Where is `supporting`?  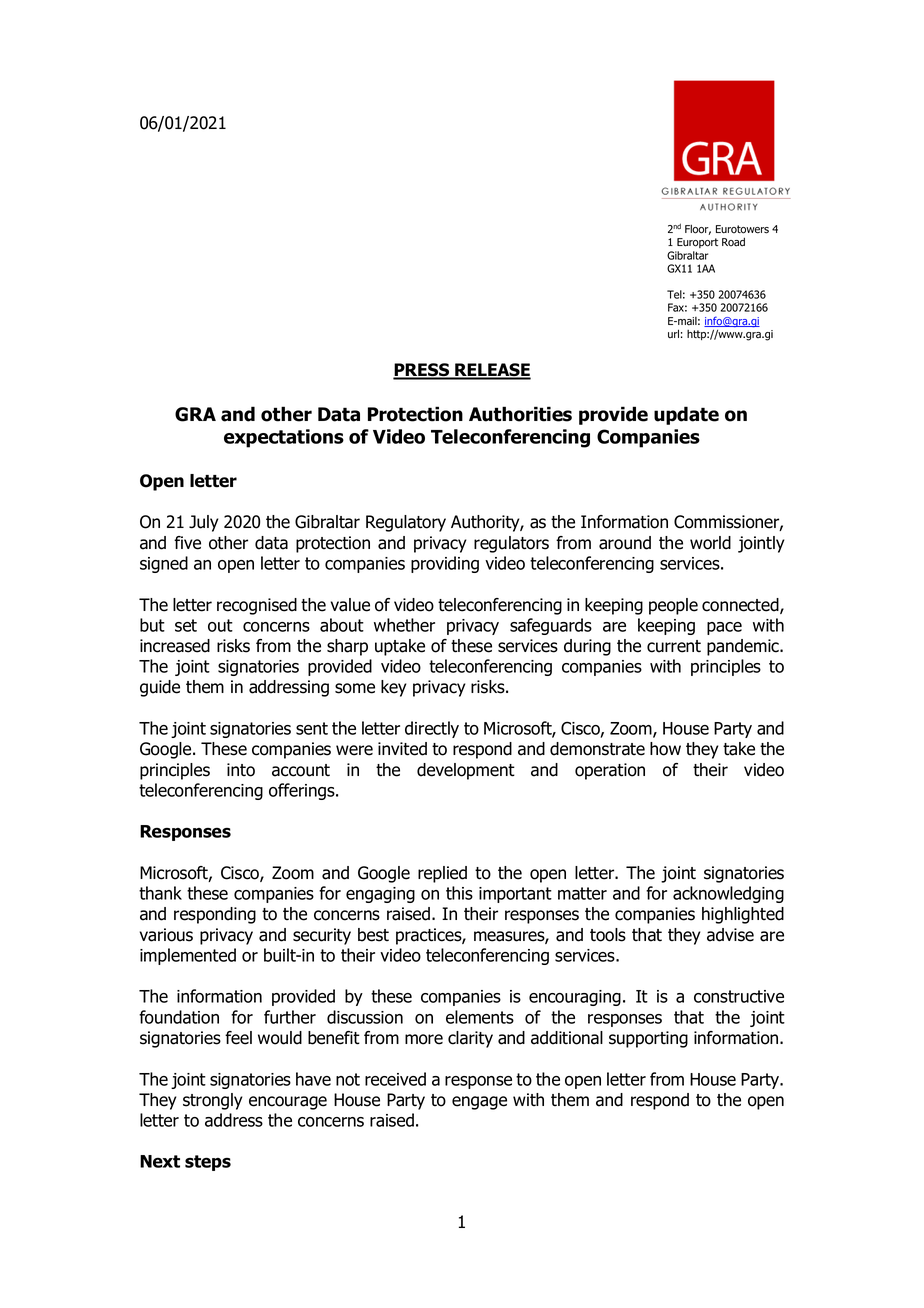
supporting is located at coordinates (648, 1039).
